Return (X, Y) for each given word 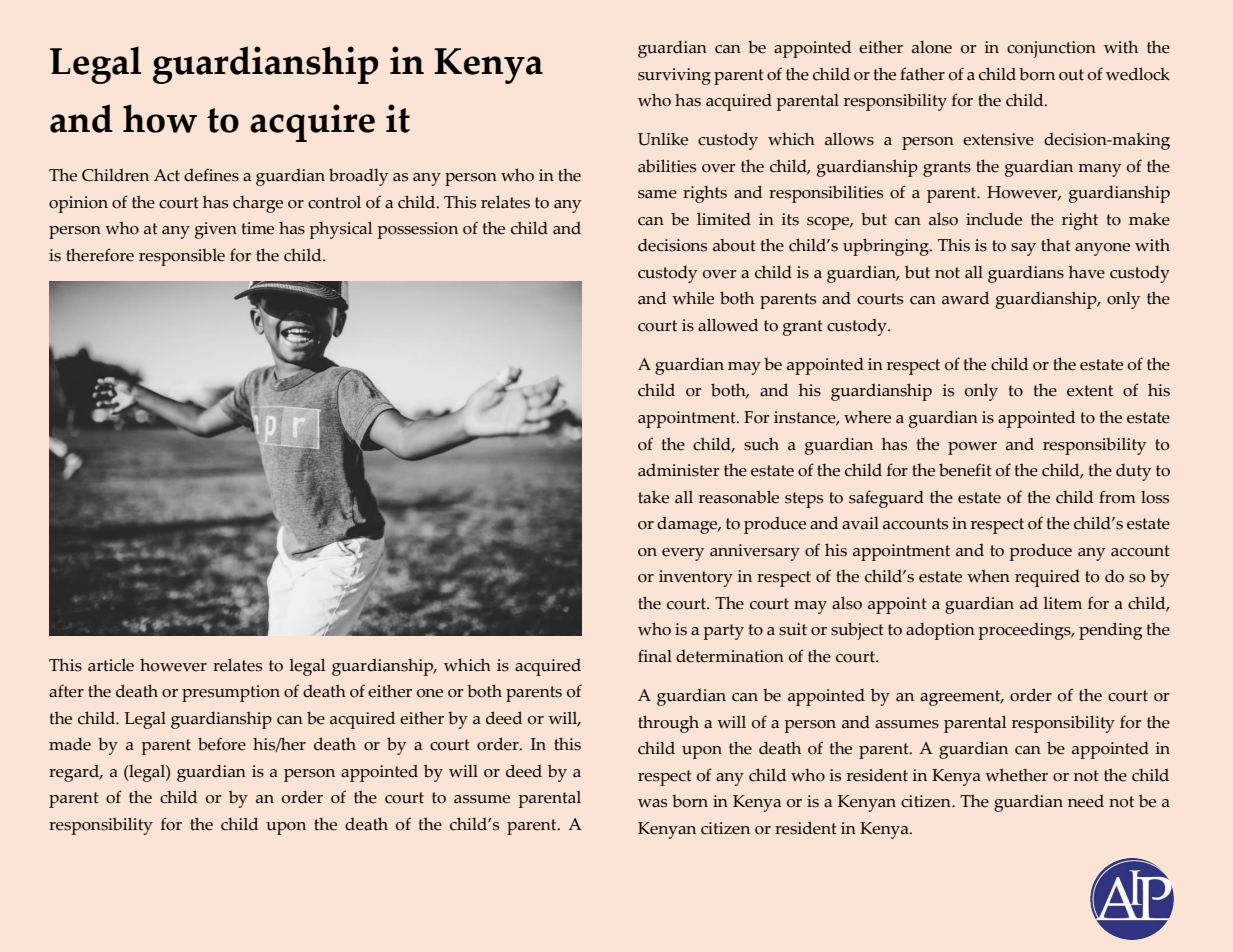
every (683, 554)
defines (211, 175)
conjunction (1051, 49)
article (111, 665)
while (693, 298)
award (965, 298)
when (988, 576)
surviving (674, 76)
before (222, 744)
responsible (182, 257)
